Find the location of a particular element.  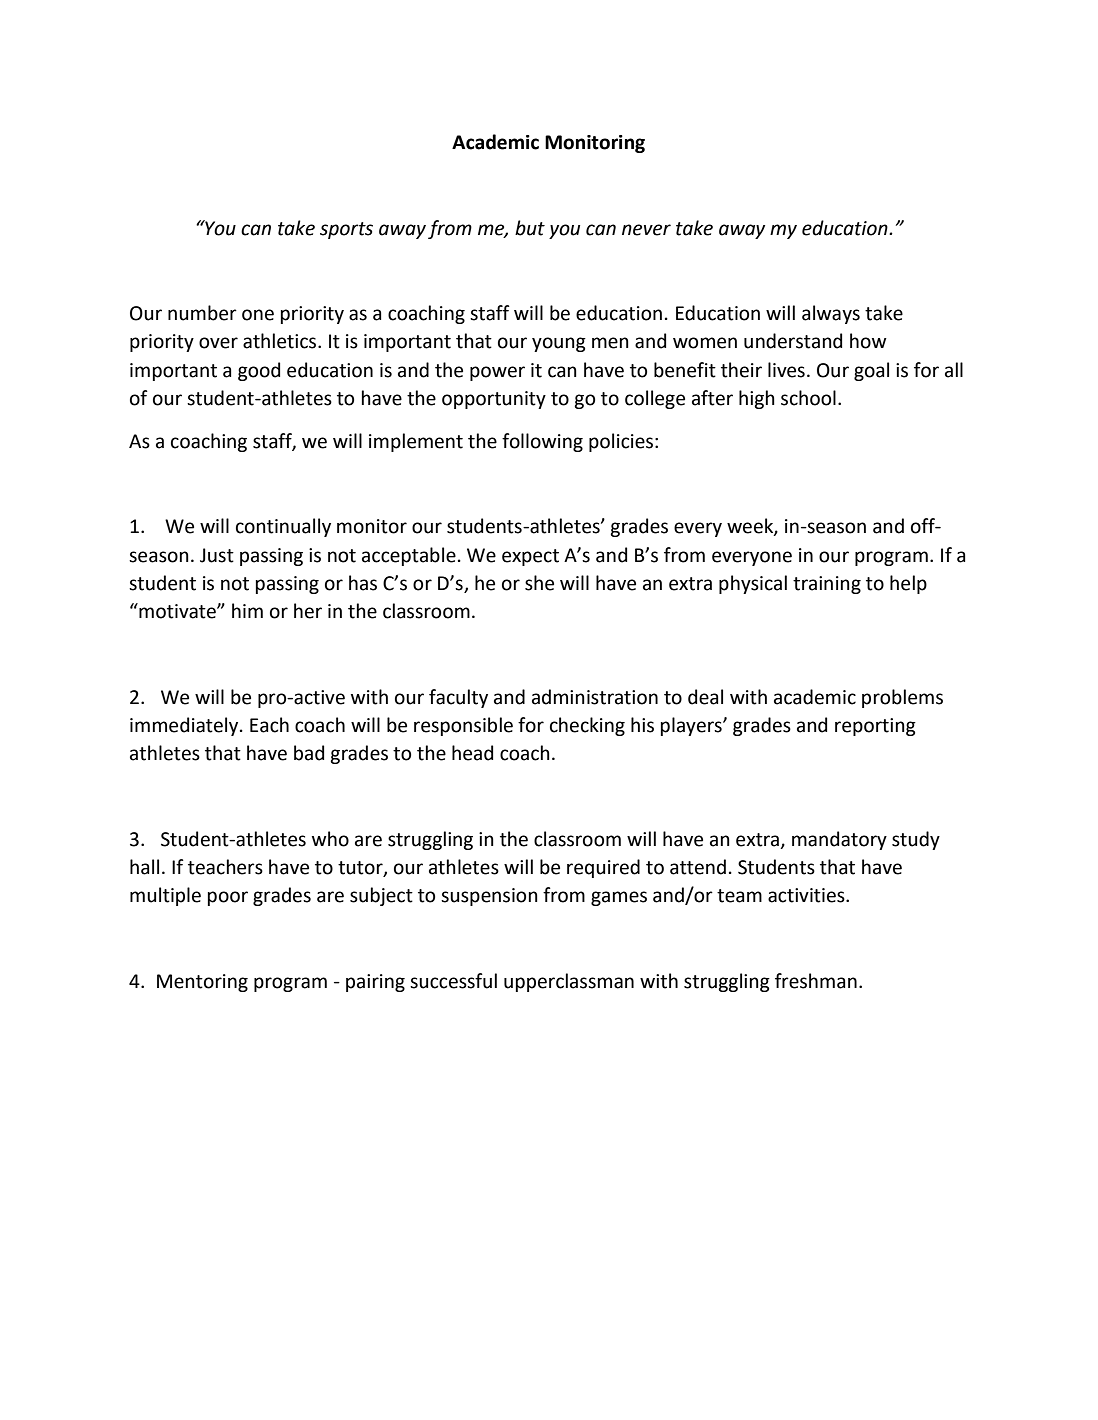

school is located at coordinates (808, 398).
